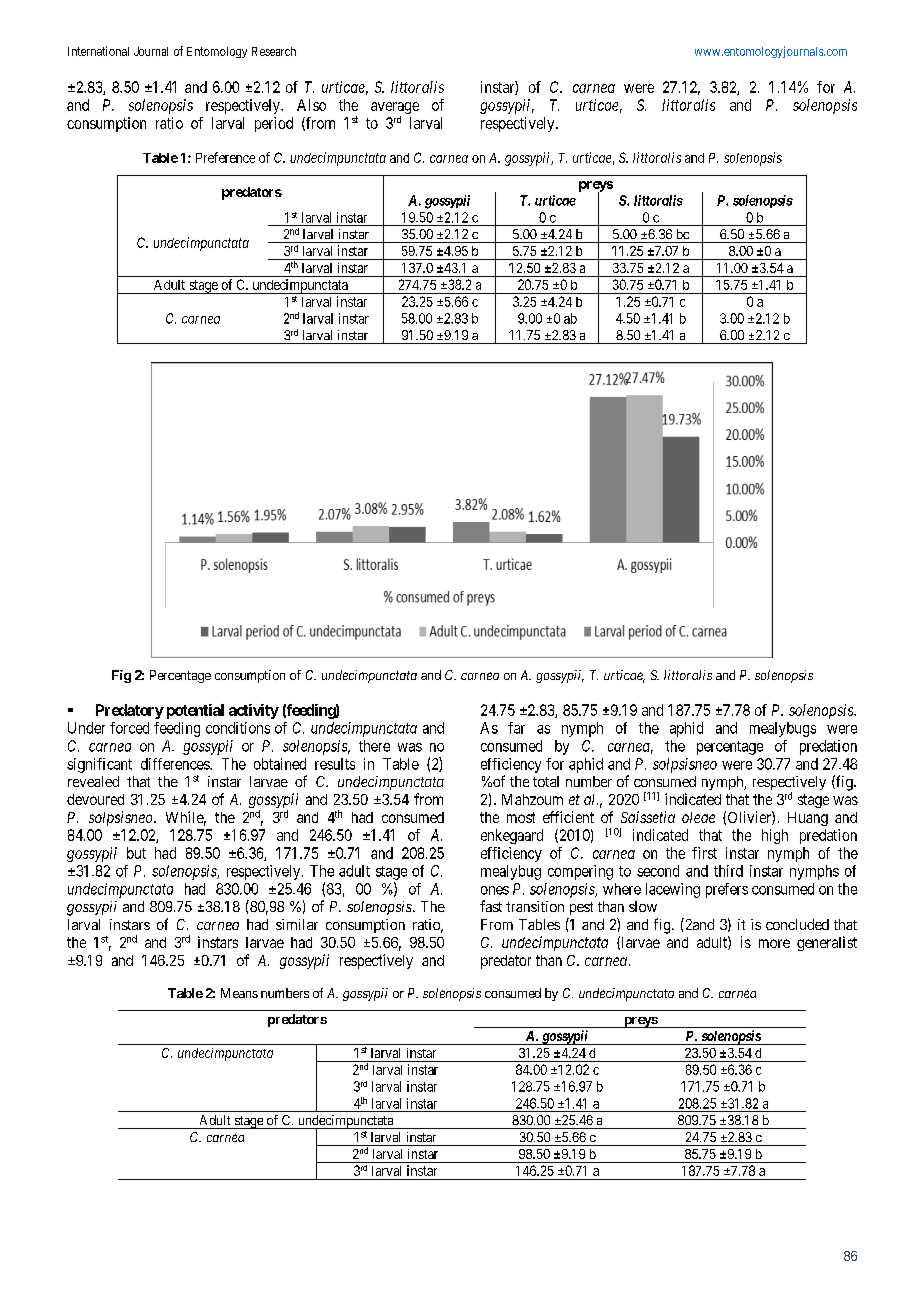 This screenshot has width=924, height=1308. What do you see at coordinates (395, 109) in the screenshot?
I see `average` at bounding box center [395, 109].
